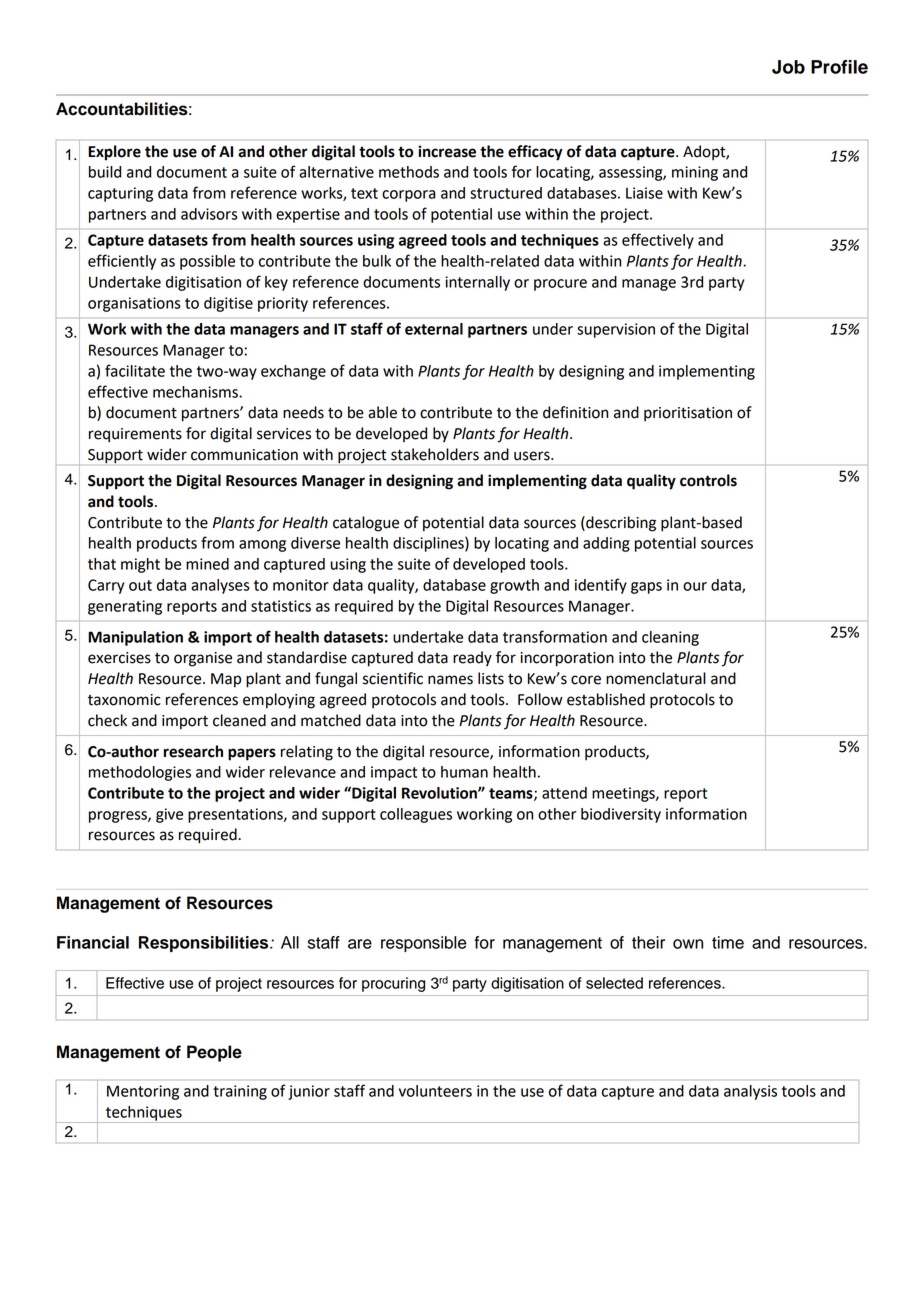  I want to click on analysis, so click(750, 1092).
